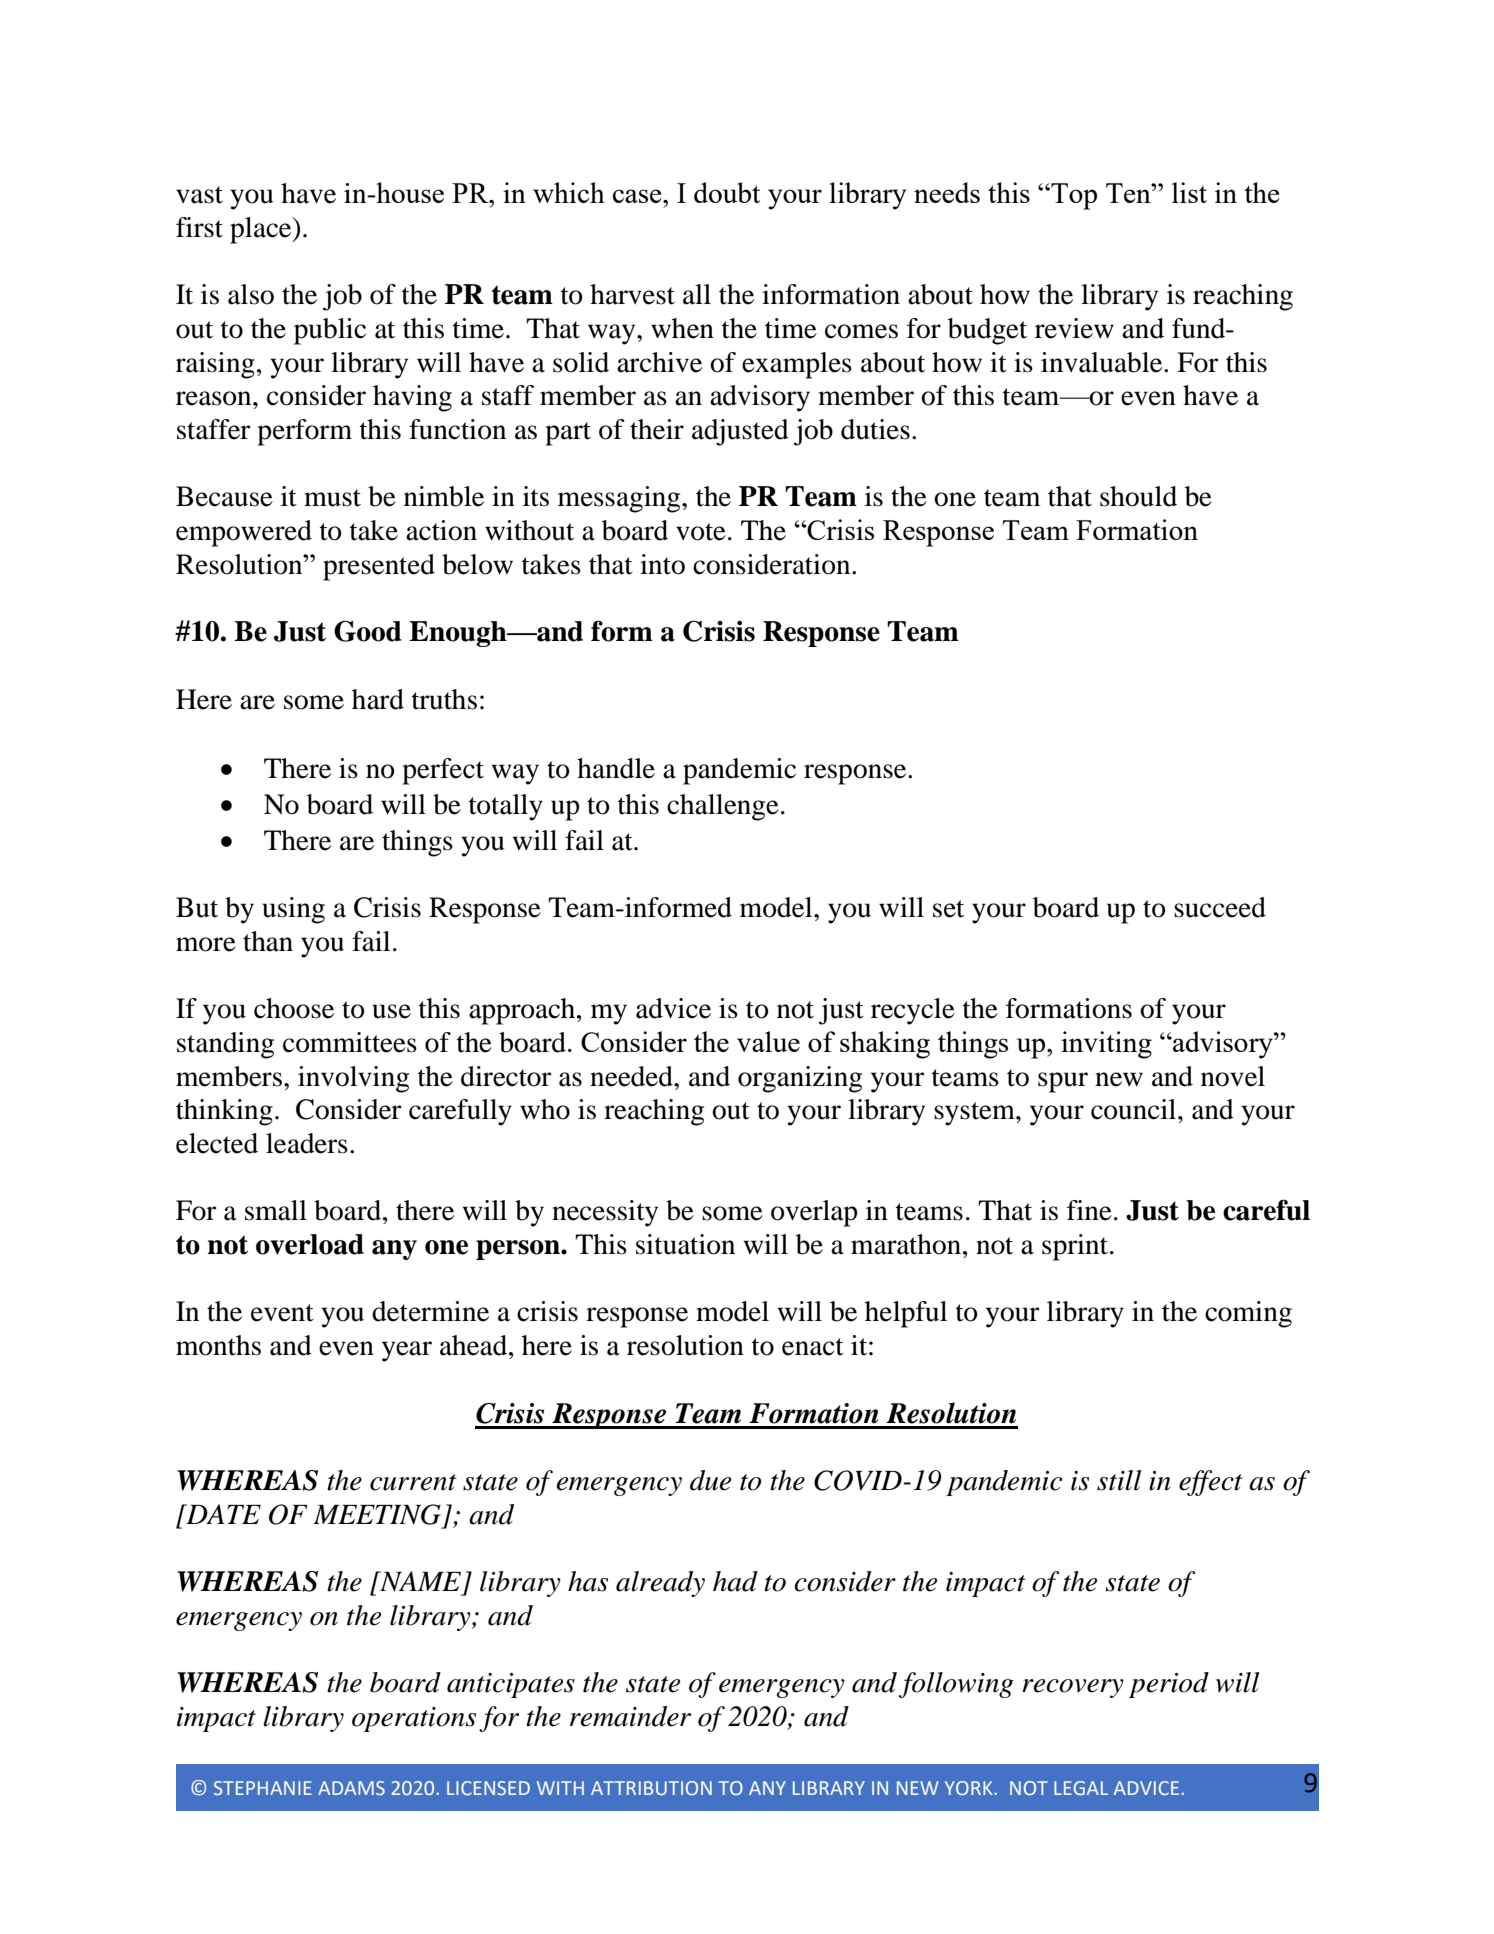 The height and width of the document is (1934, 1494). What do you see at coordinates (727, 192) in the document?
I see `doubt` at bounding box center [727, 192].
